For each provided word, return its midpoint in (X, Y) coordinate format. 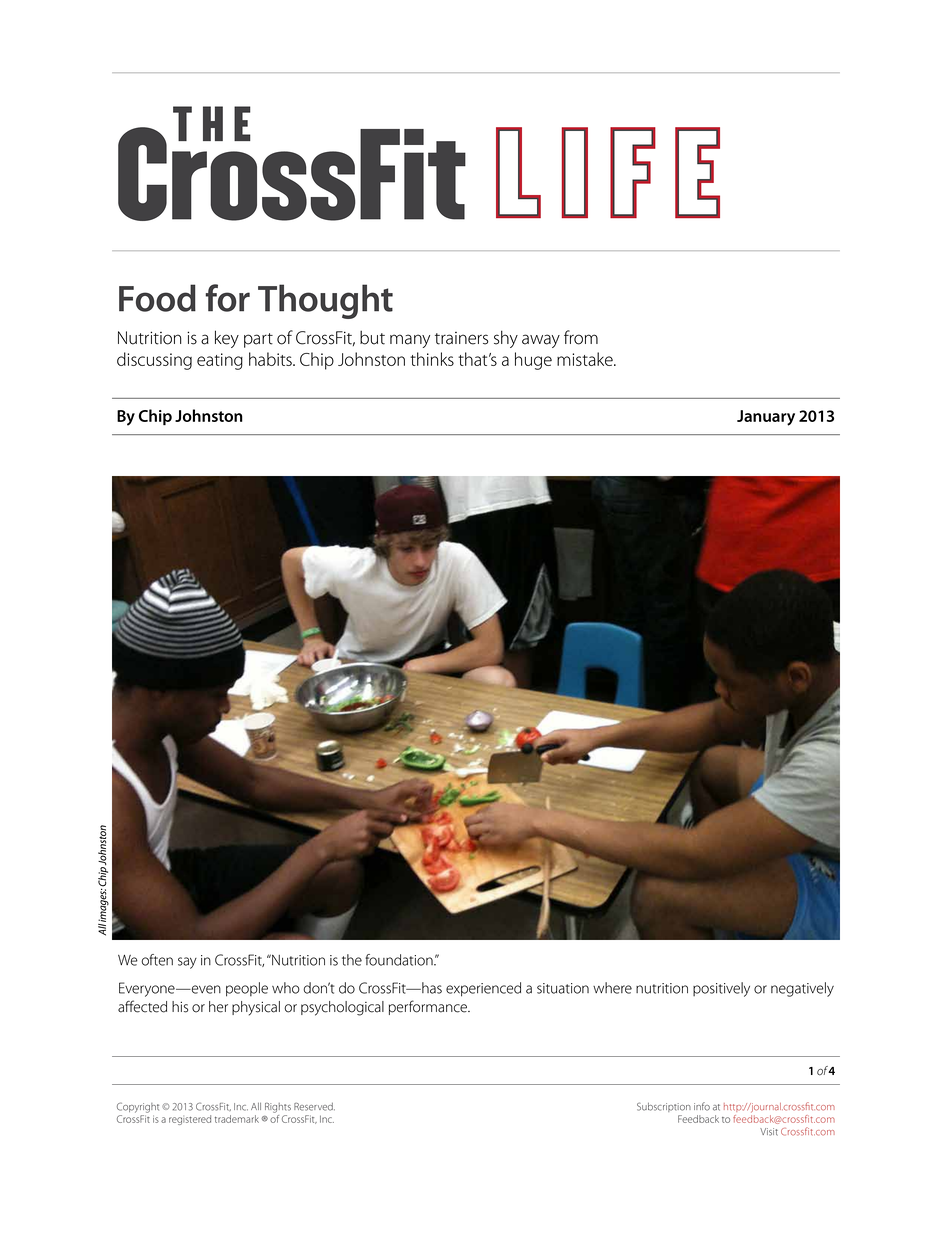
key (227, 339)
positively (721, 989)
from (581, 337)
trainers (462, 338)
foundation (400, 960)
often (157, 960)
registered (190, 1120)
